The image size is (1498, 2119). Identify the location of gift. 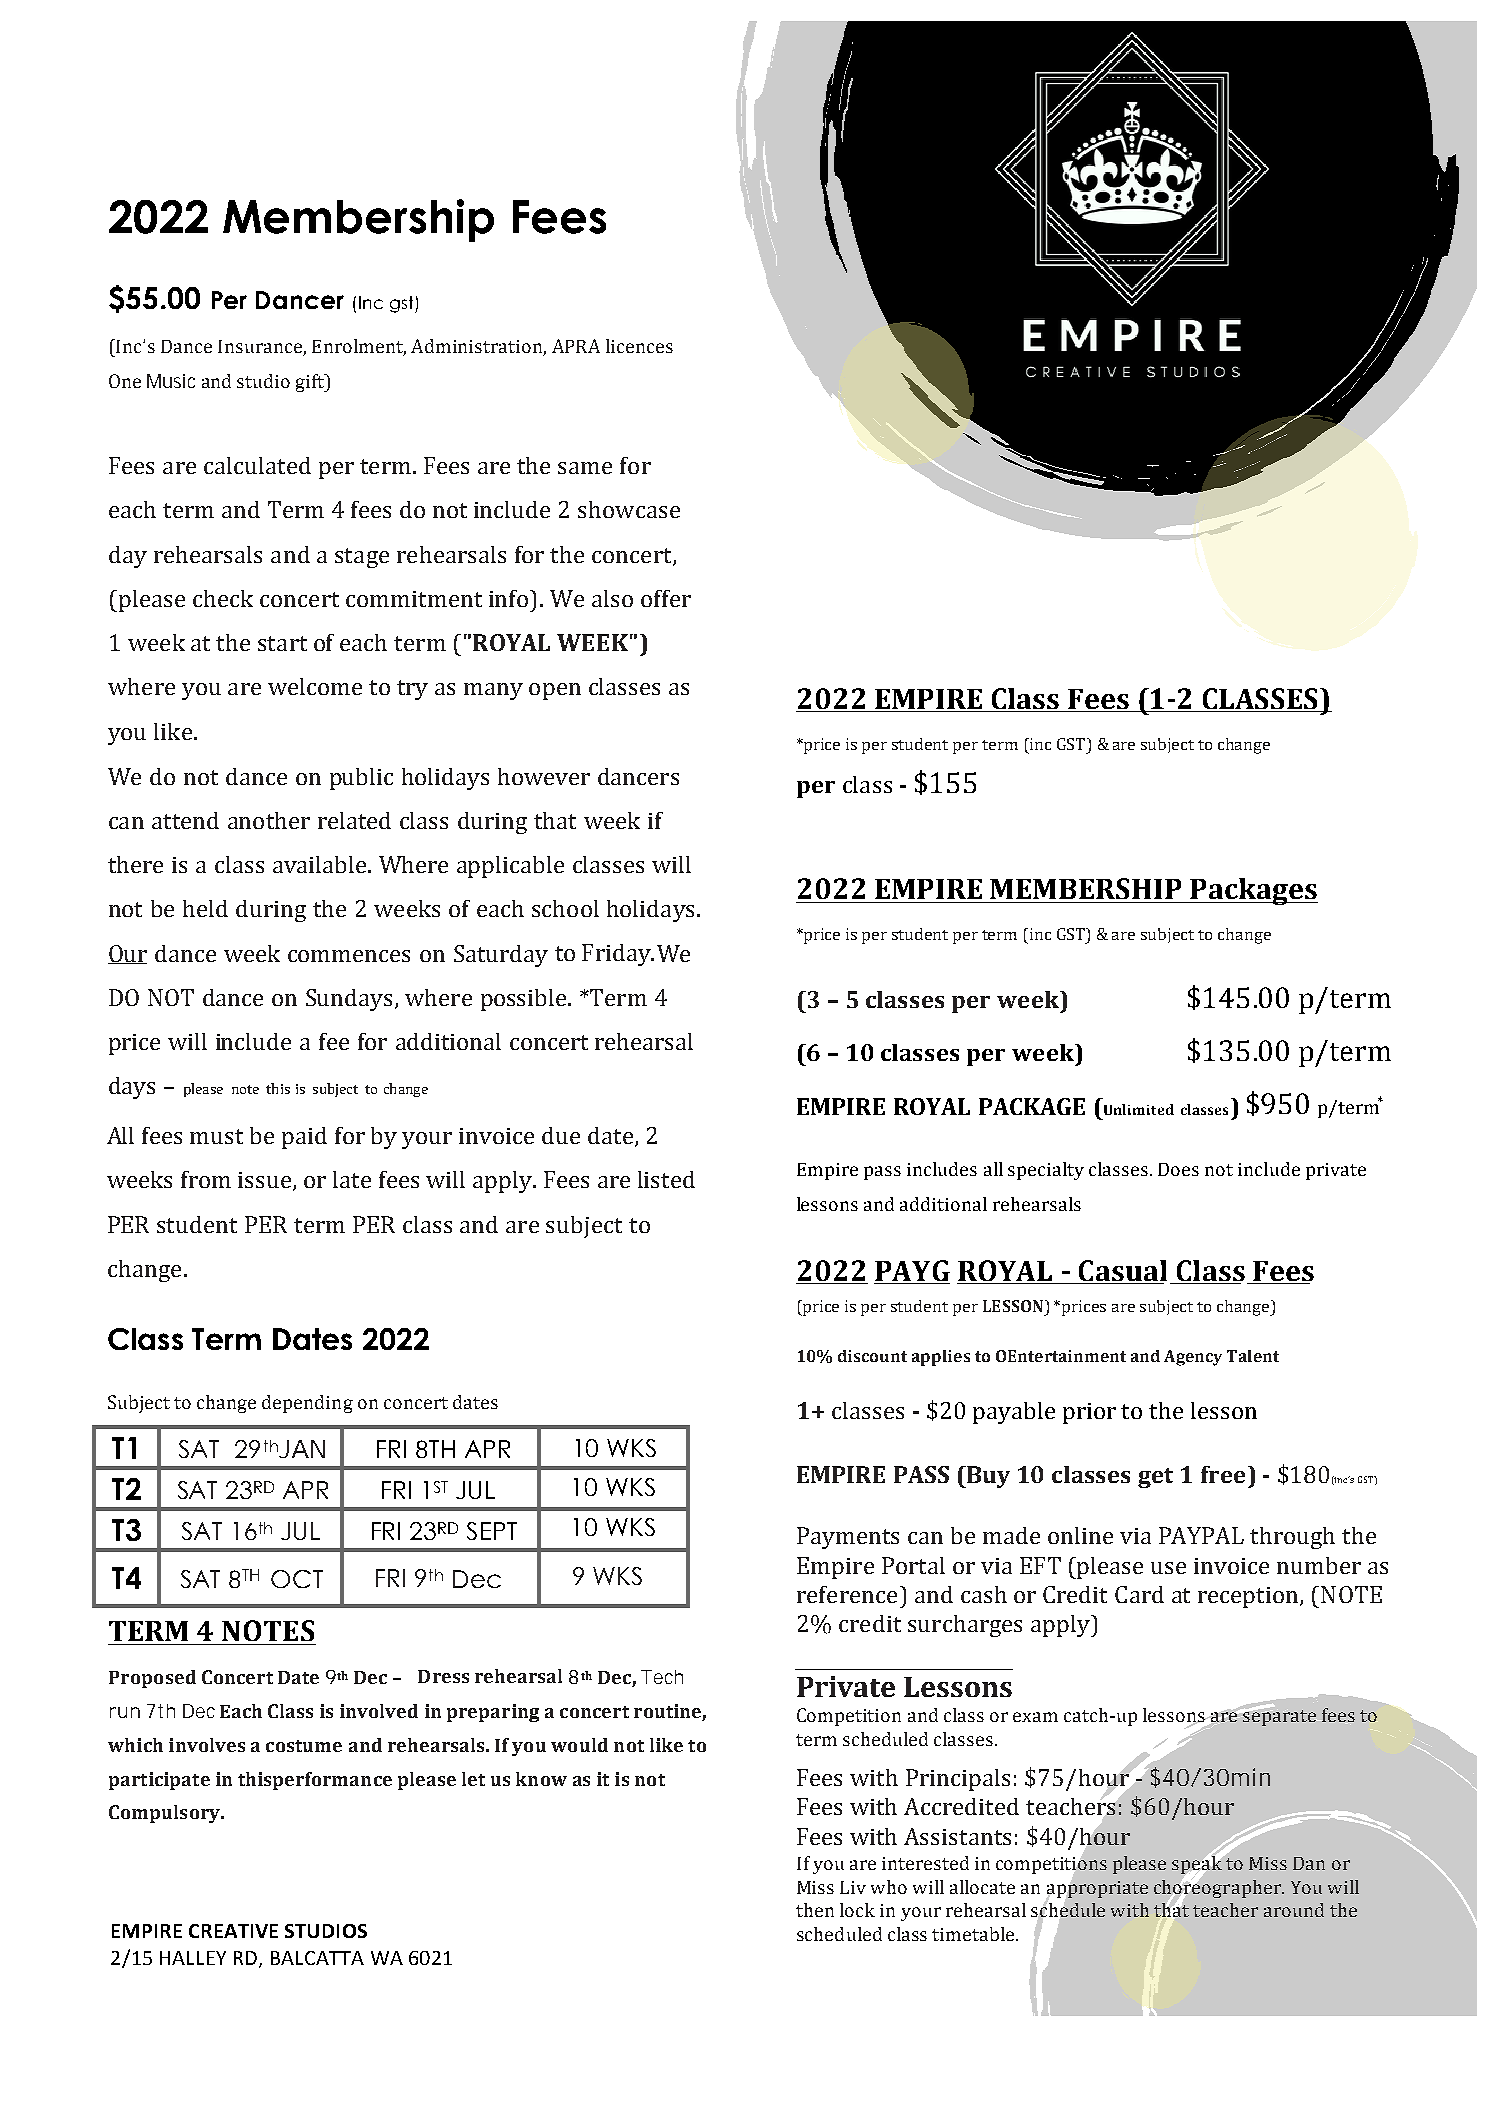
(311, 383).
